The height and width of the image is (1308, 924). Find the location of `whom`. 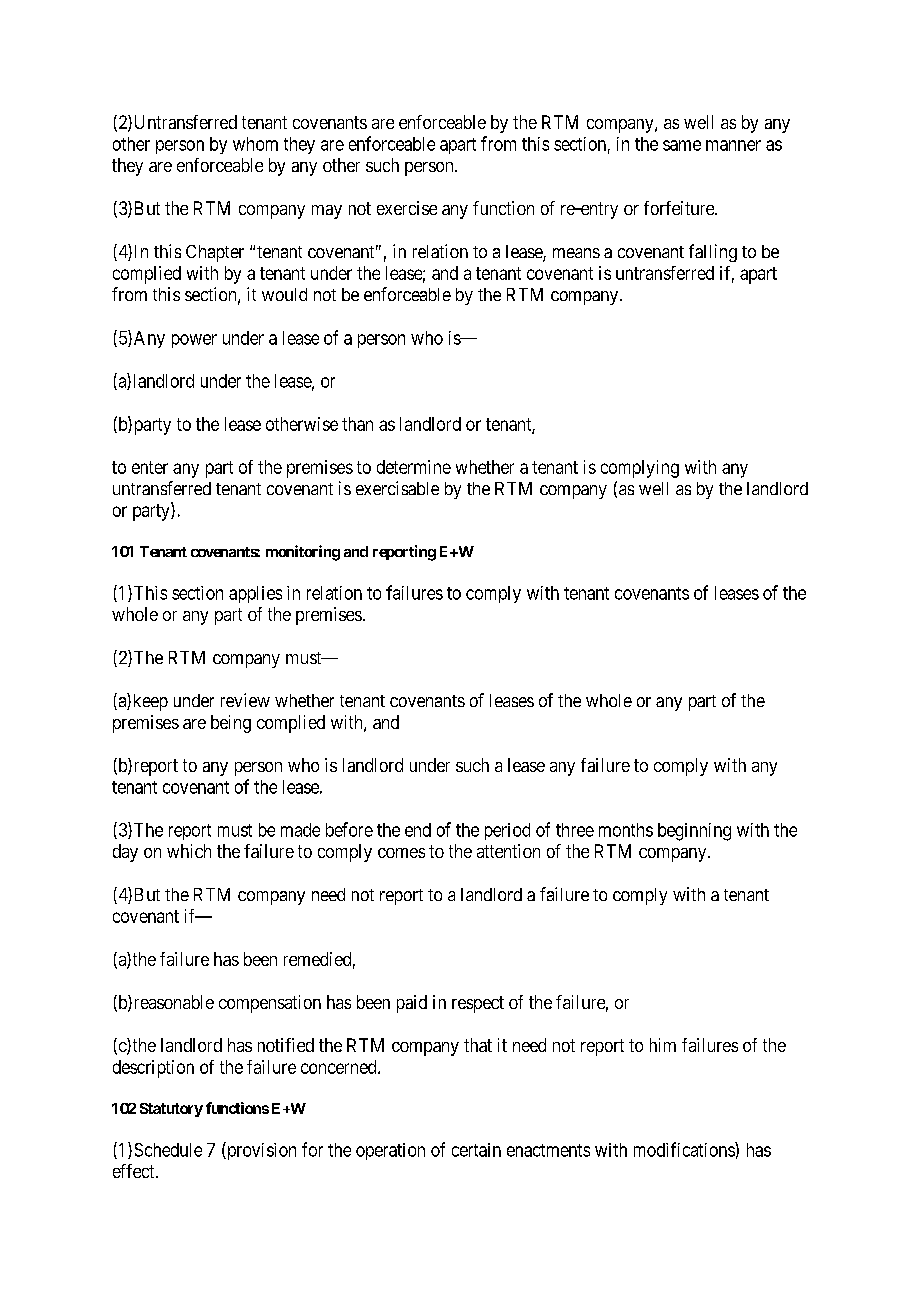

whom is located at coordinates (255, 144).
